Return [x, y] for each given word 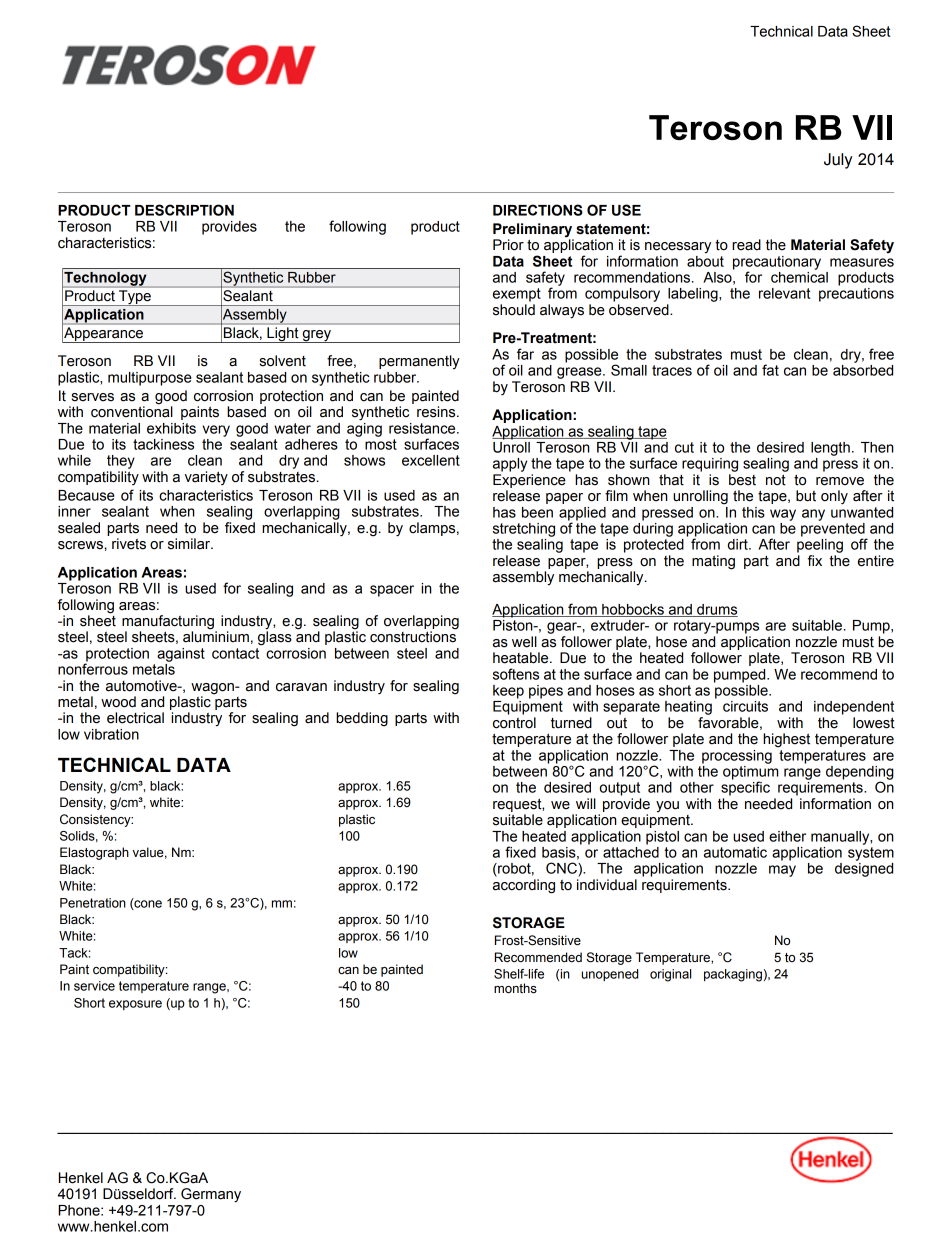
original [670, 975]
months [515, 988]
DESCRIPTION [184, 210]
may [782, 871]
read [746, 245]
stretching [524, 530]
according [524, 886]
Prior [508, 245]
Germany [211, 1195]
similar [190, 544]
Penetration [93, 903]
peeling [820, 546]
